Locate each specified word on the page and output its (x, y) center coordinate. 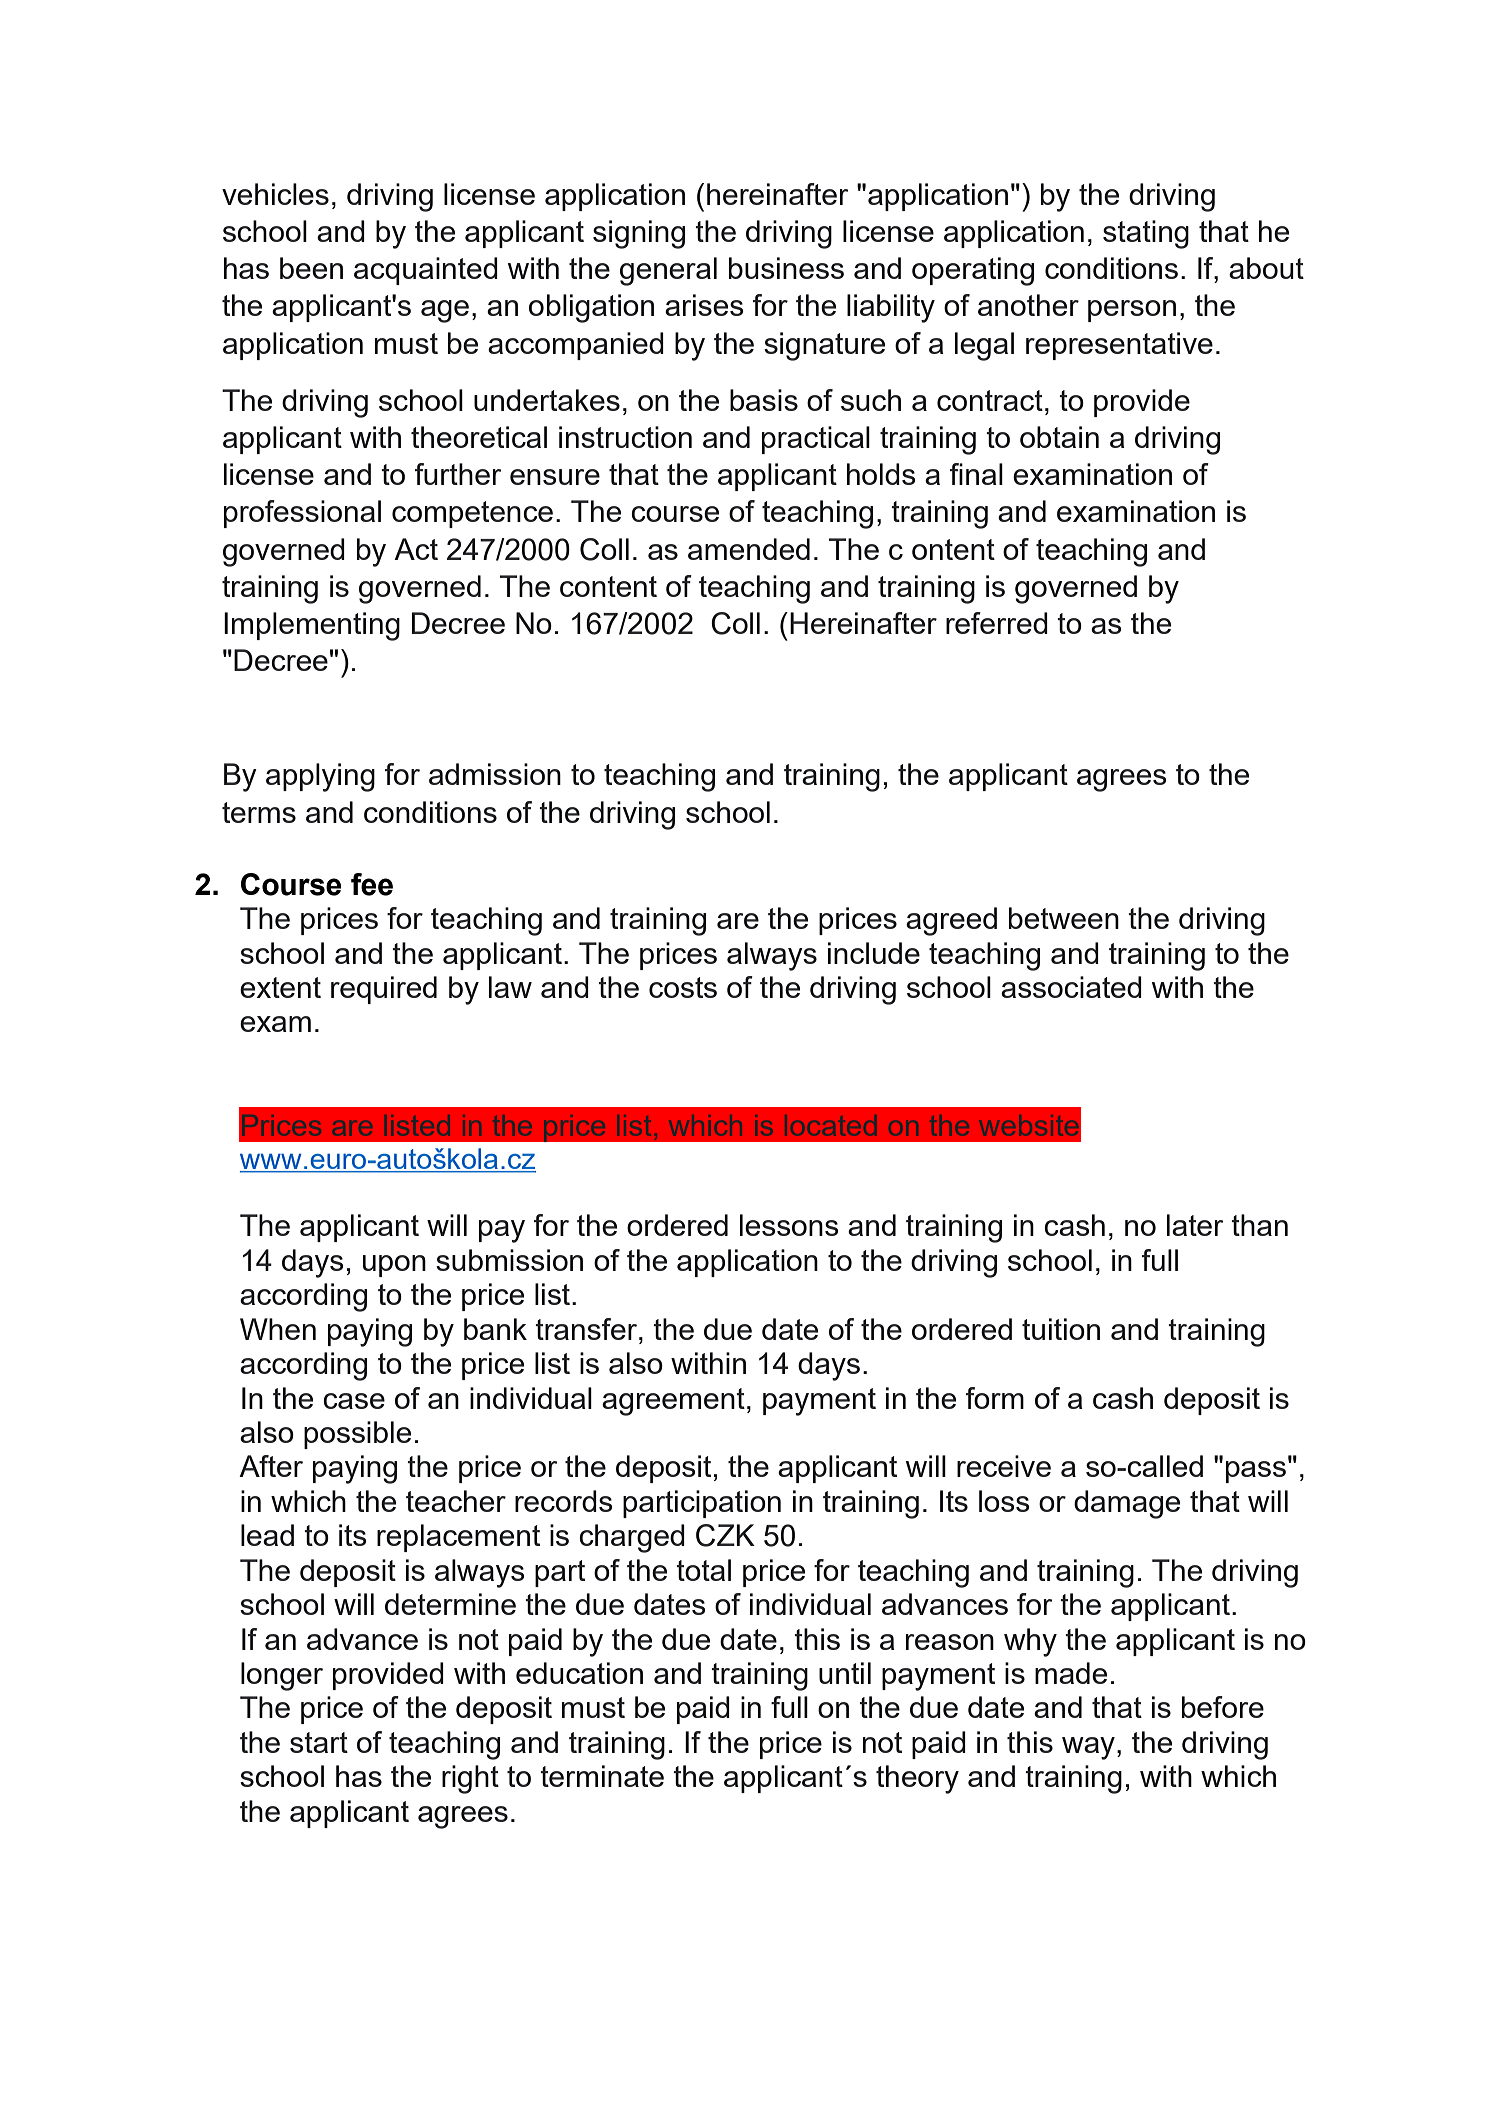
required (384, 990)
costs (683, 987)
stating (1146, 234)
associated (1071, 987)
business (786, 268)
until (845, 1673)
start (319, 1742)
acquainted (426, 271)
